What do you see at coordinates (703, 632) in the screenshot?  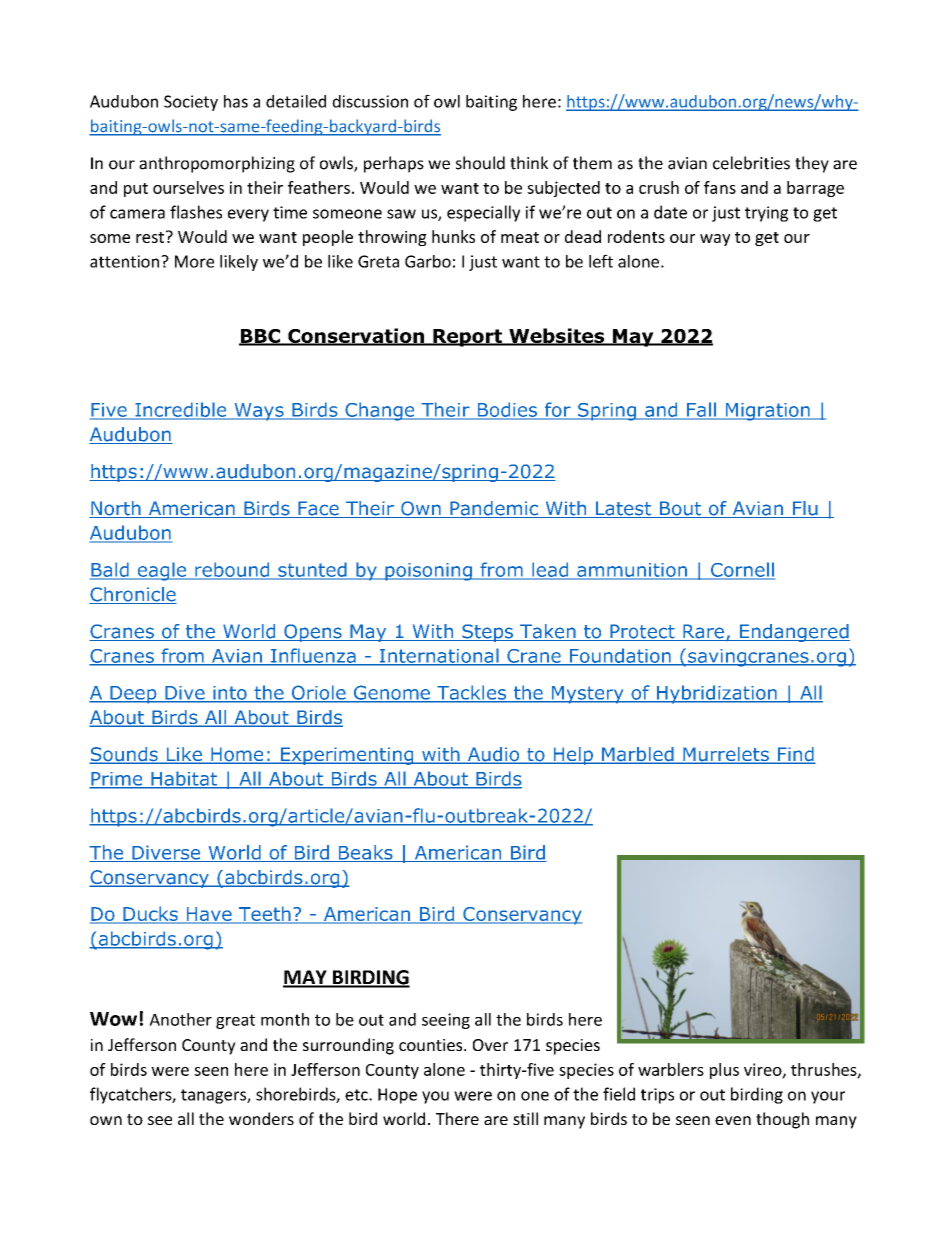 I see `Rare` at bounding box center [703, 632].
